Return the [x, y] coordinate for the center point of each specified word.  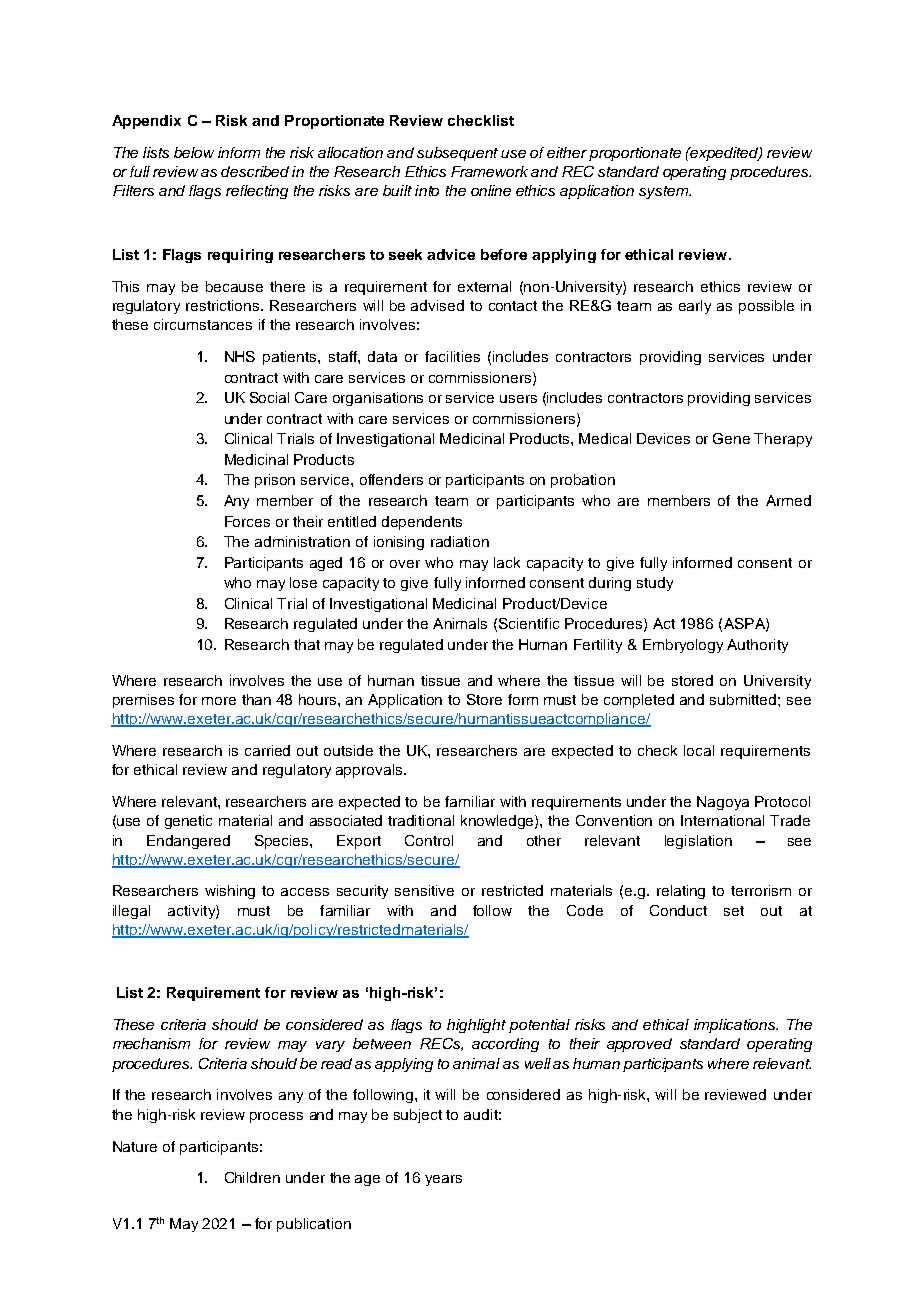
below [194, 152]
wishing [230, 892]
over [405, 564]
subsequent [457, 154]
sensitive [424, 890]
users [518, 399]
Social [269, 397]
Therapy [783, 440]
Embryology [683, 646]
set [734, 911]
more [219, 701]
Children [252, 1177]
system [665, 192]
